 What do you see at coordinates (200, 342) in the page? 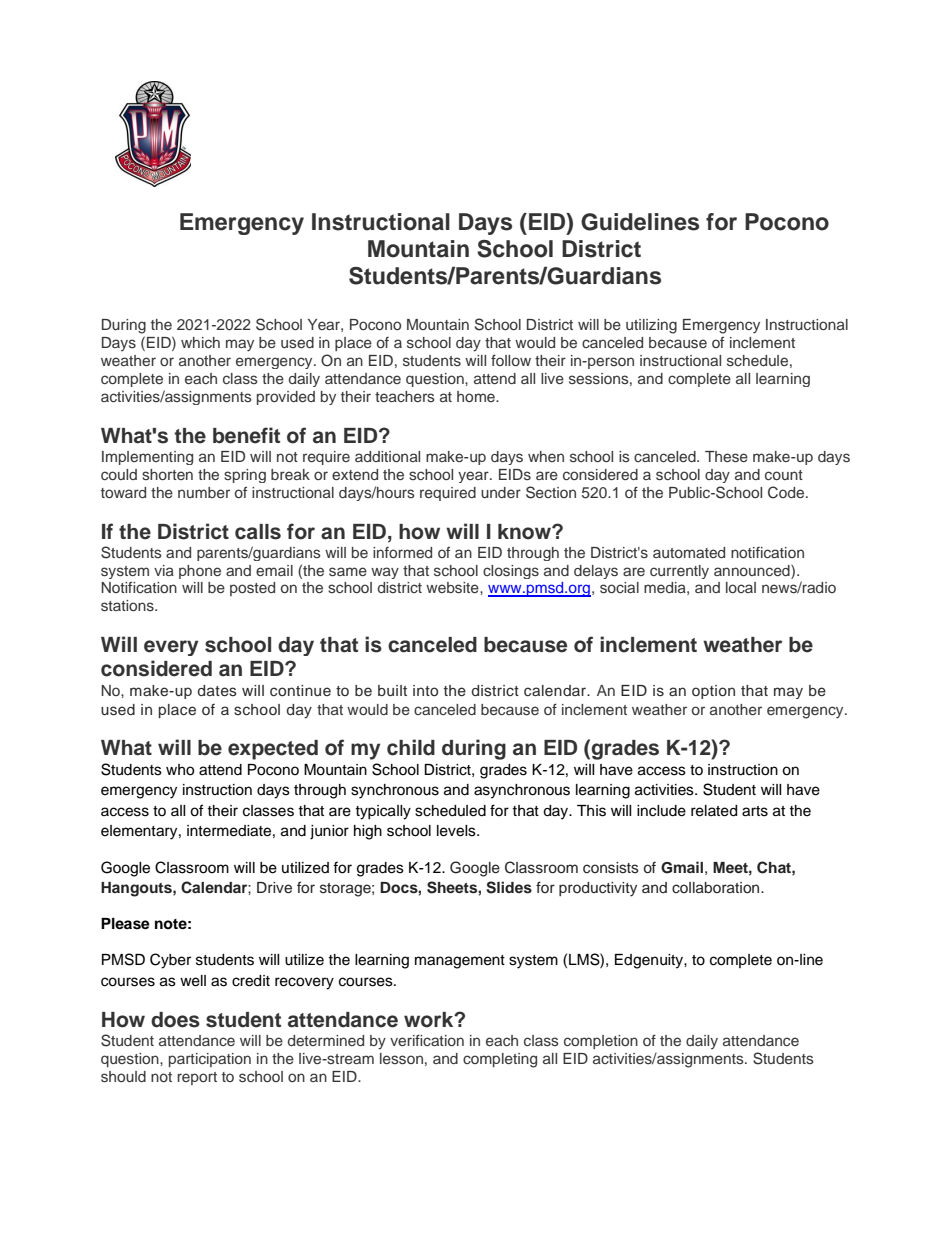
I see `which` at bounding box center [200, 342].
